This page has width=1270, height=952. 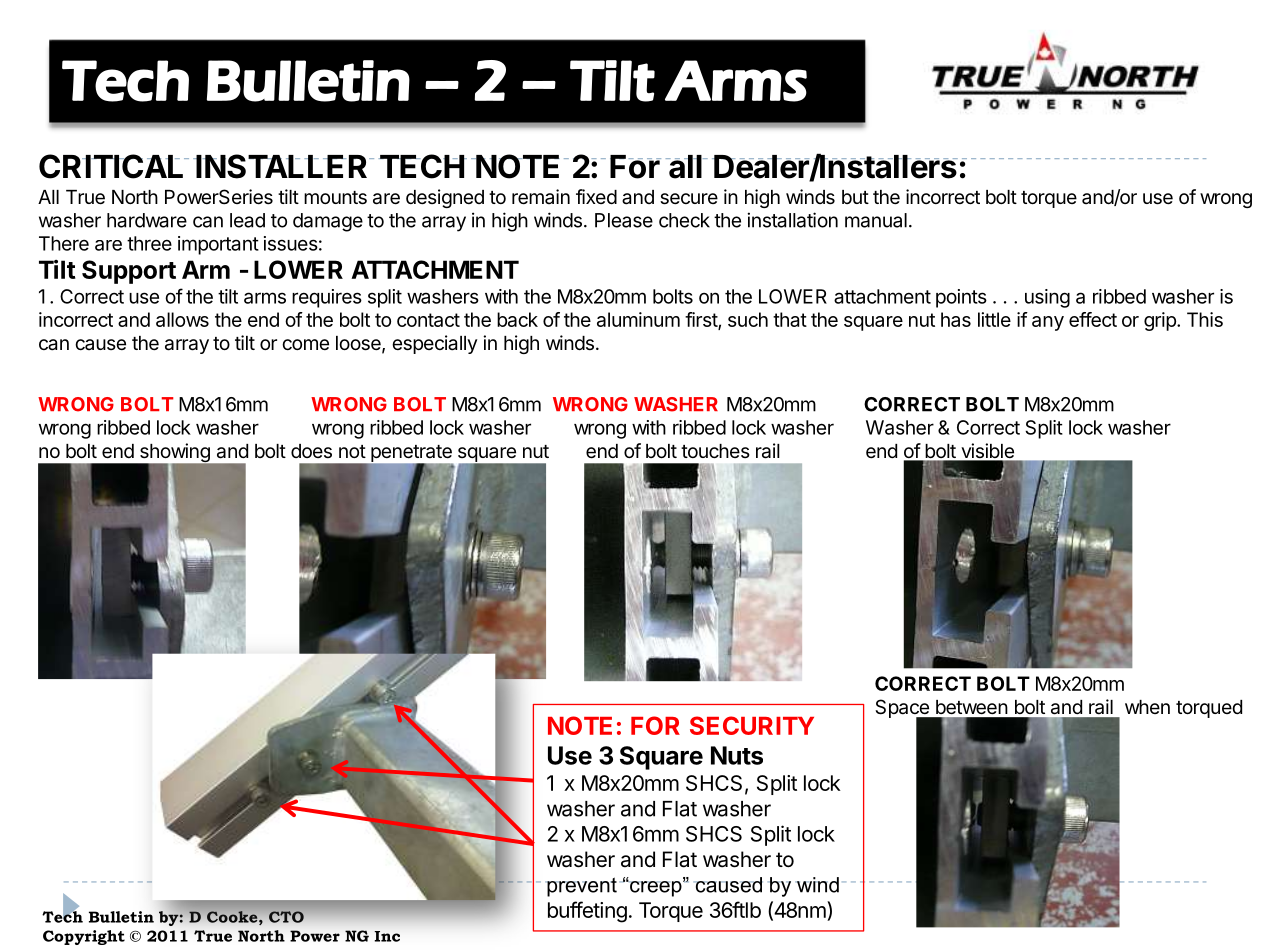 I want to click on prevent, so click(x=581, y=887).
